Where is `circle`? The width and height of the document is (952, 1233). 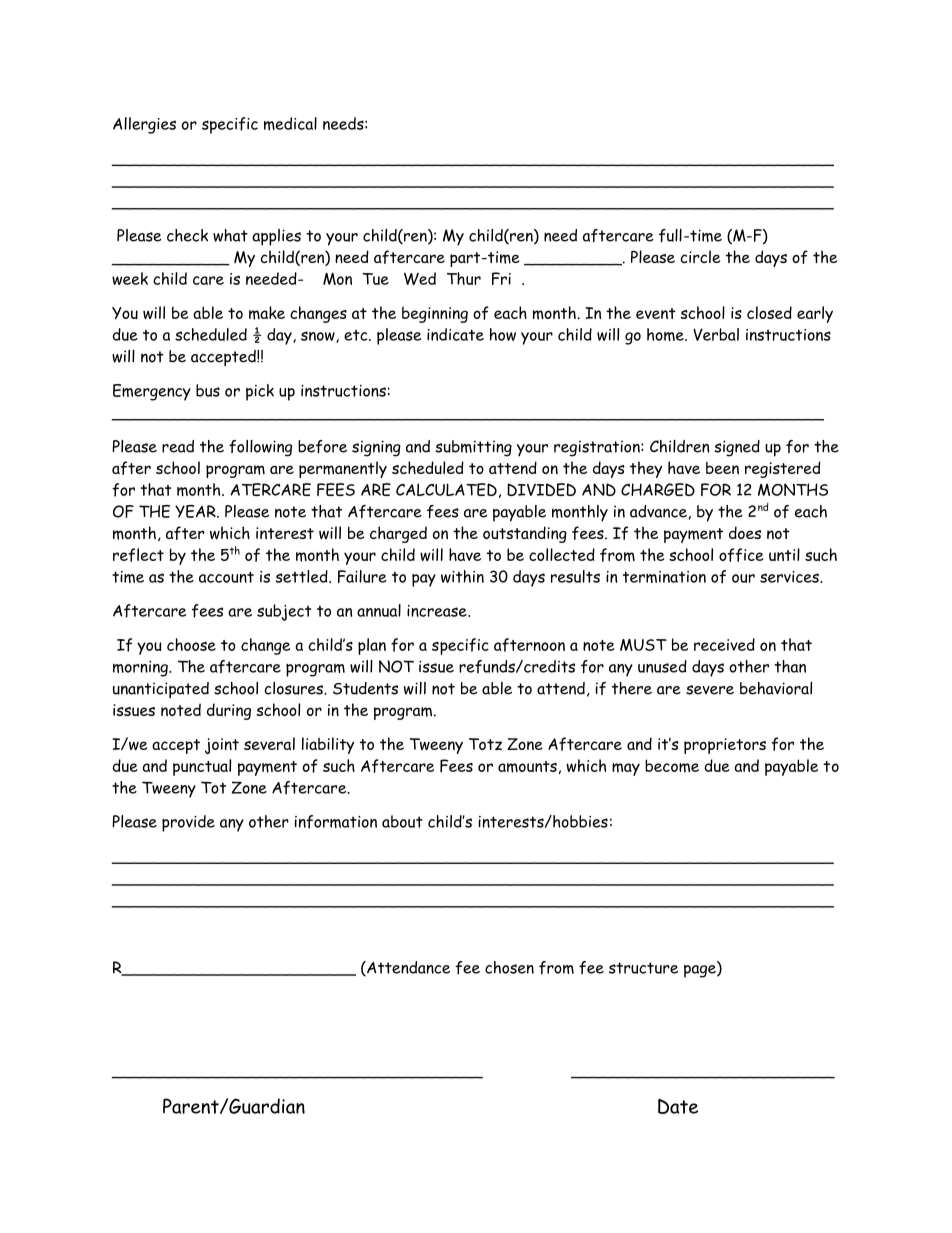 circle is located at coordinates (700, 256).
